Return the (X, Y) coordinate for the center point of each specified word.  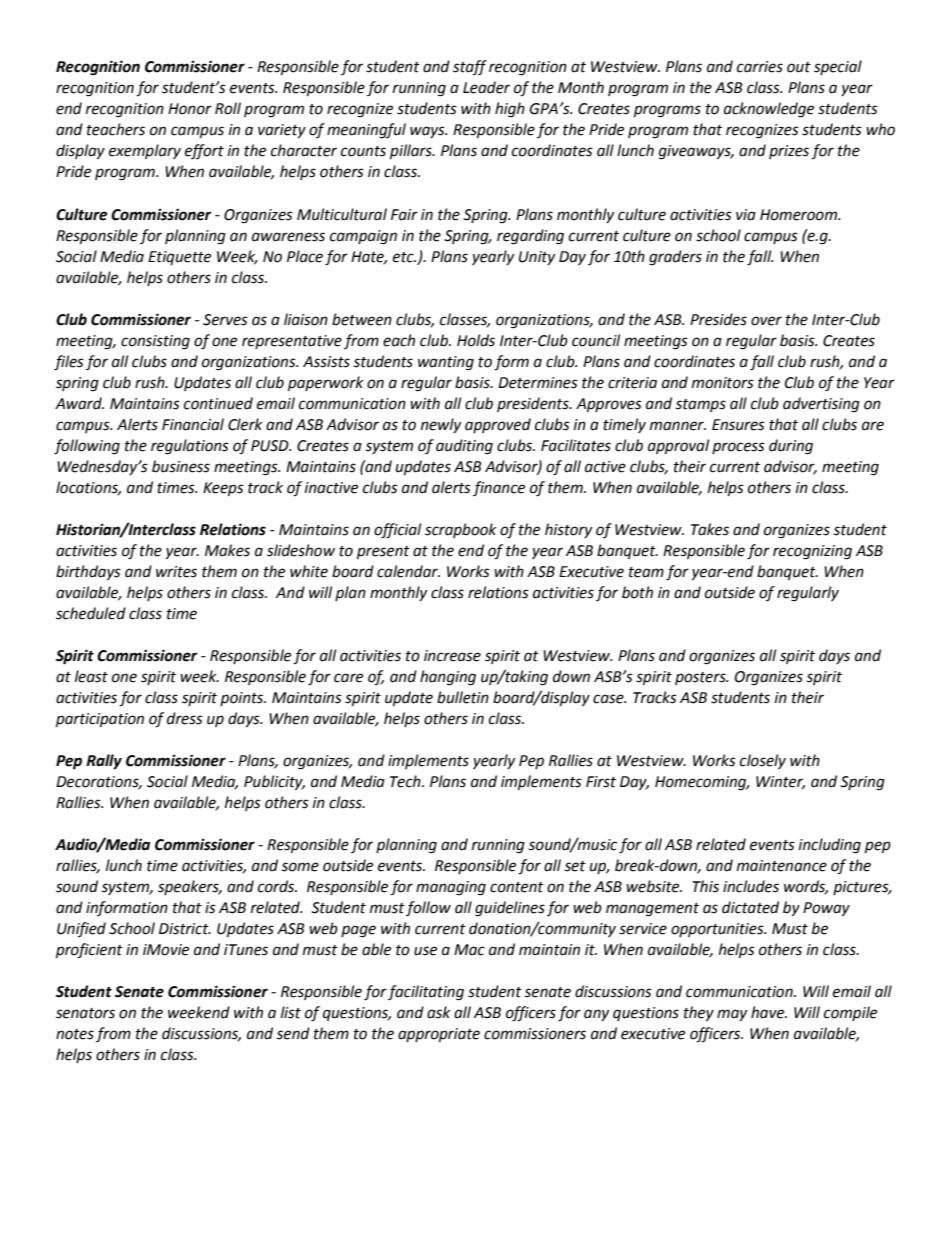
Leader (486, 87)
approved (498, 425)
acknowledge (769, 110)
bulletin (463, 697)
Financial (193, 424)
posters (701, 678)
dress (185, 718)
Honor (190, 109)
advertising (821, 405)
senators (85, 1013)
